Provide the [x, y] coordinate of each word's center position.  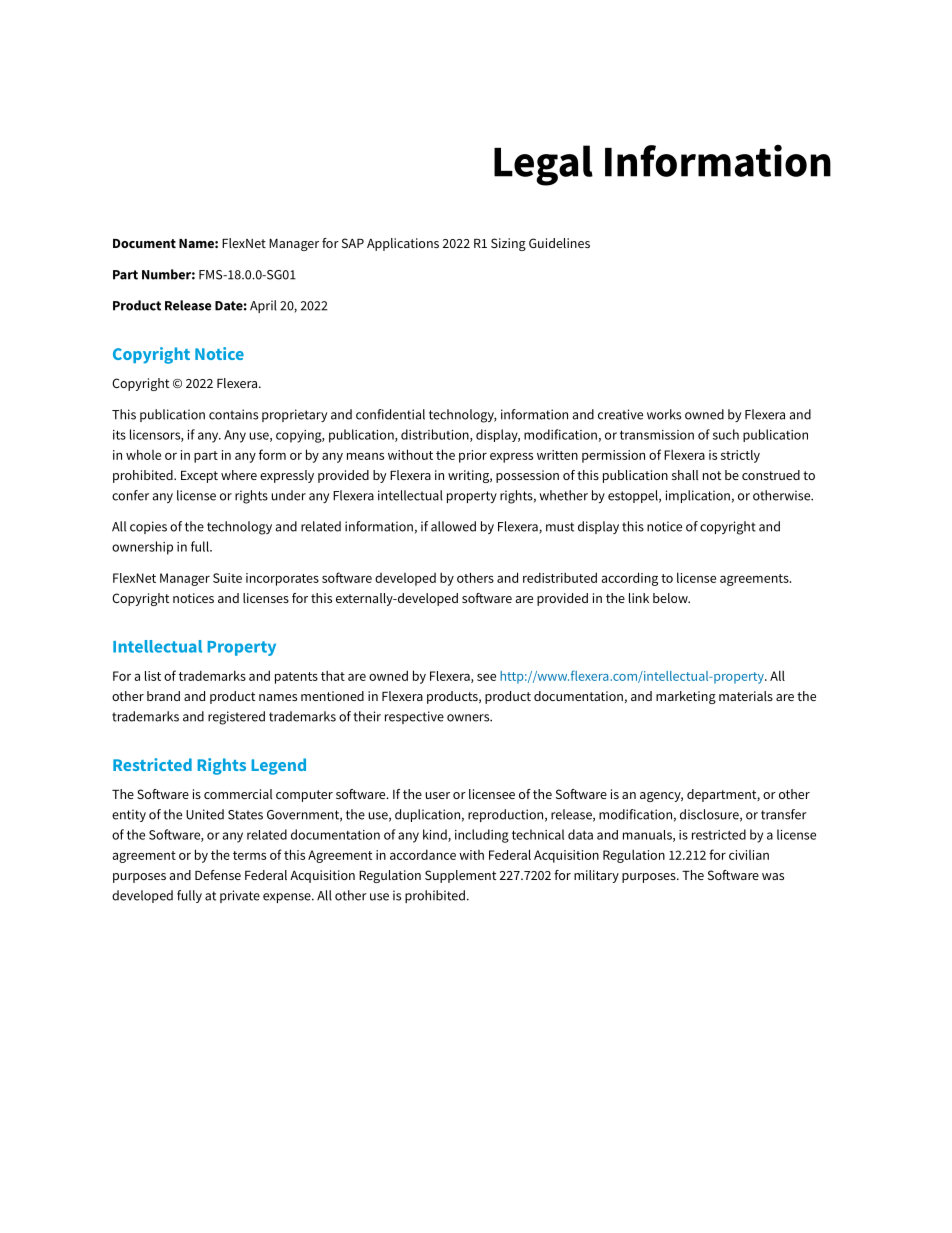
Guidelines [559, 243]
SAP [353, 243]
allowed [453, 526]
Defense [218, 875]
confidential [390, 414]
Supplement [460, 876]
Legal [543, 165]
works [664, 414]
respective [414, 717]
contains [233, 414]
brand [163, 696]
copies [148, 527]
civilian [749, 855]
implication [698, 496]
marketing [686, 697]
